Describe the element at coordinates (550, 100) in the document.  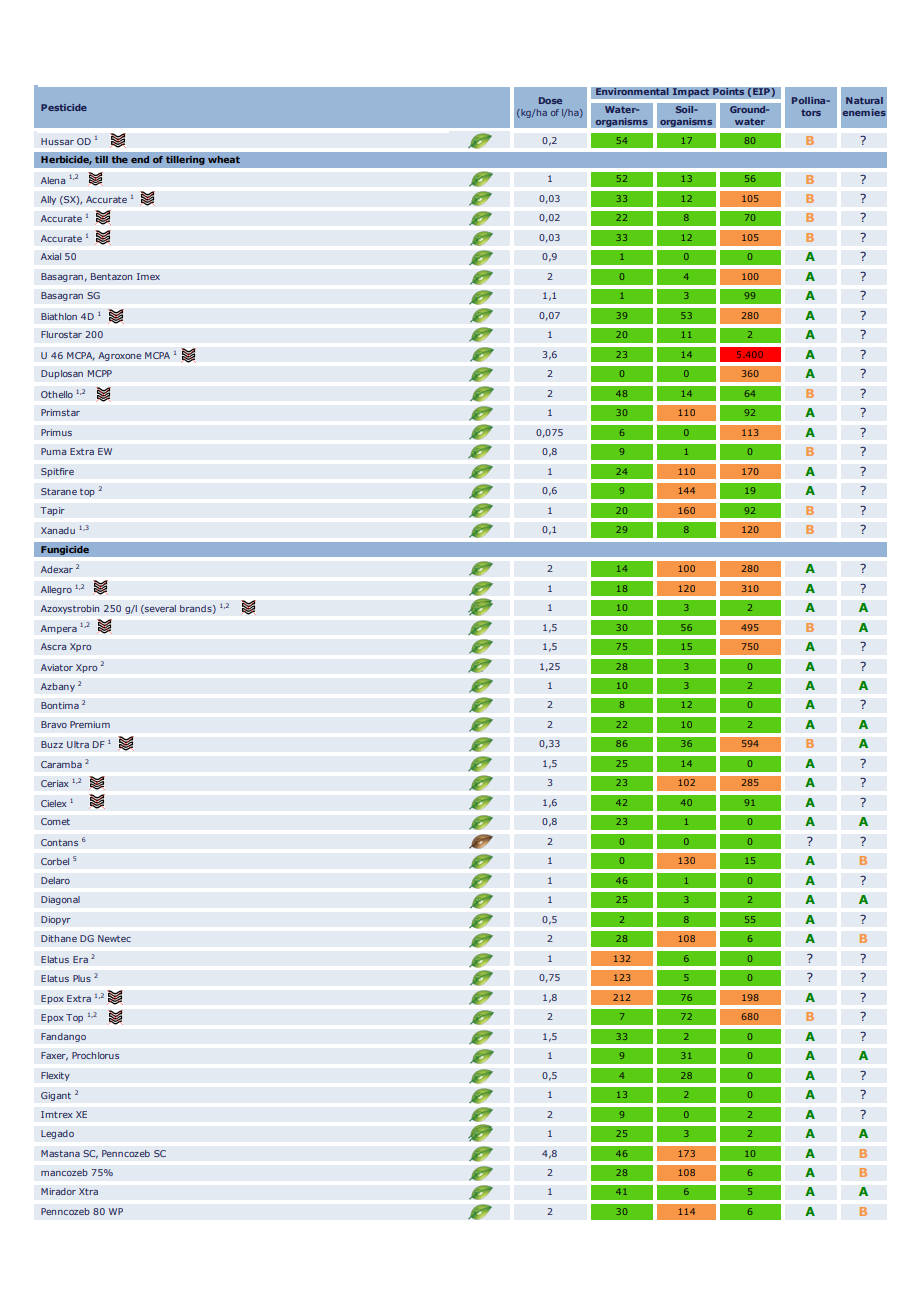
I see `Dose` at that location.
